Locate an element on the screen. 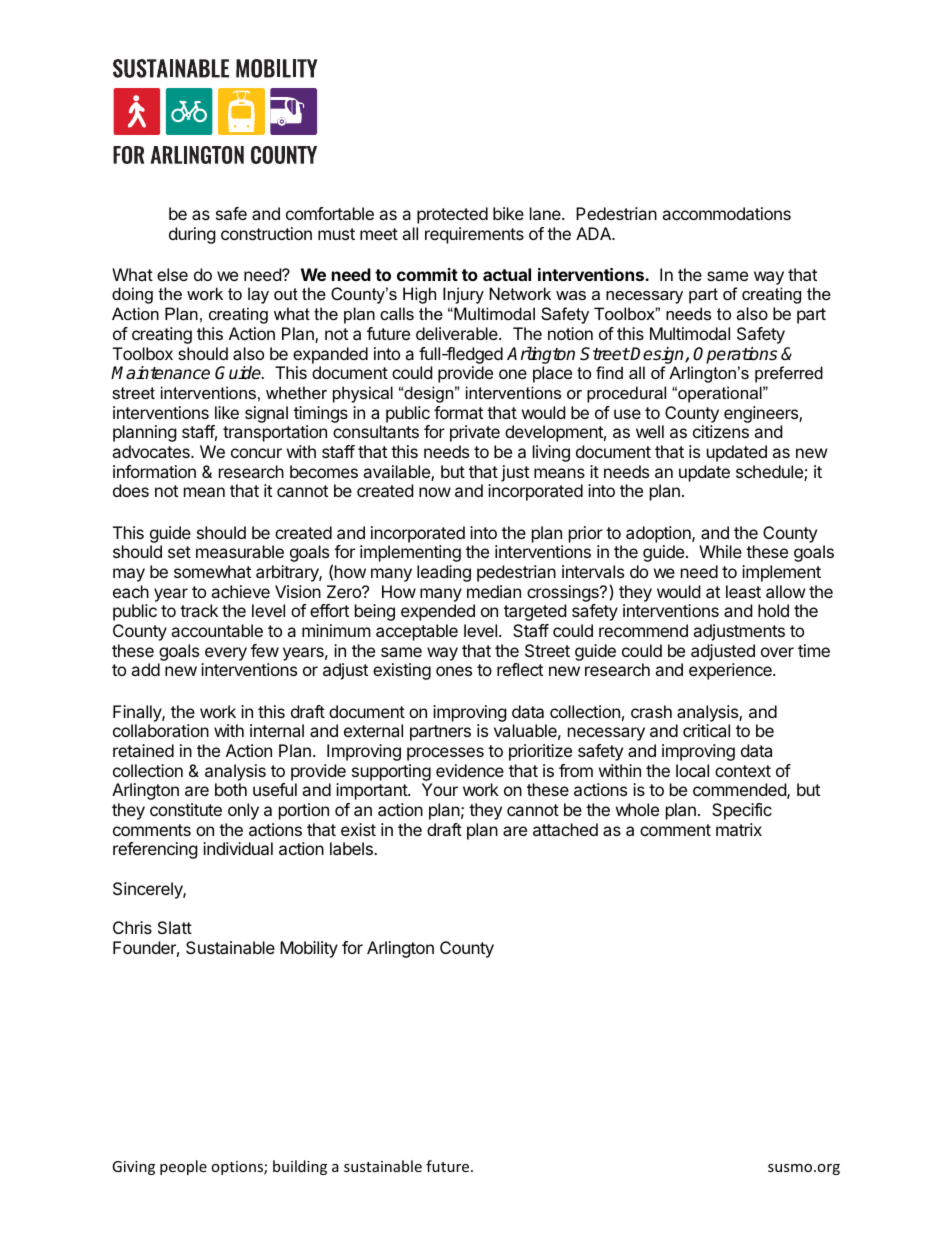 The image size is (952, 1233). every is located at coordinates (226, 654).
